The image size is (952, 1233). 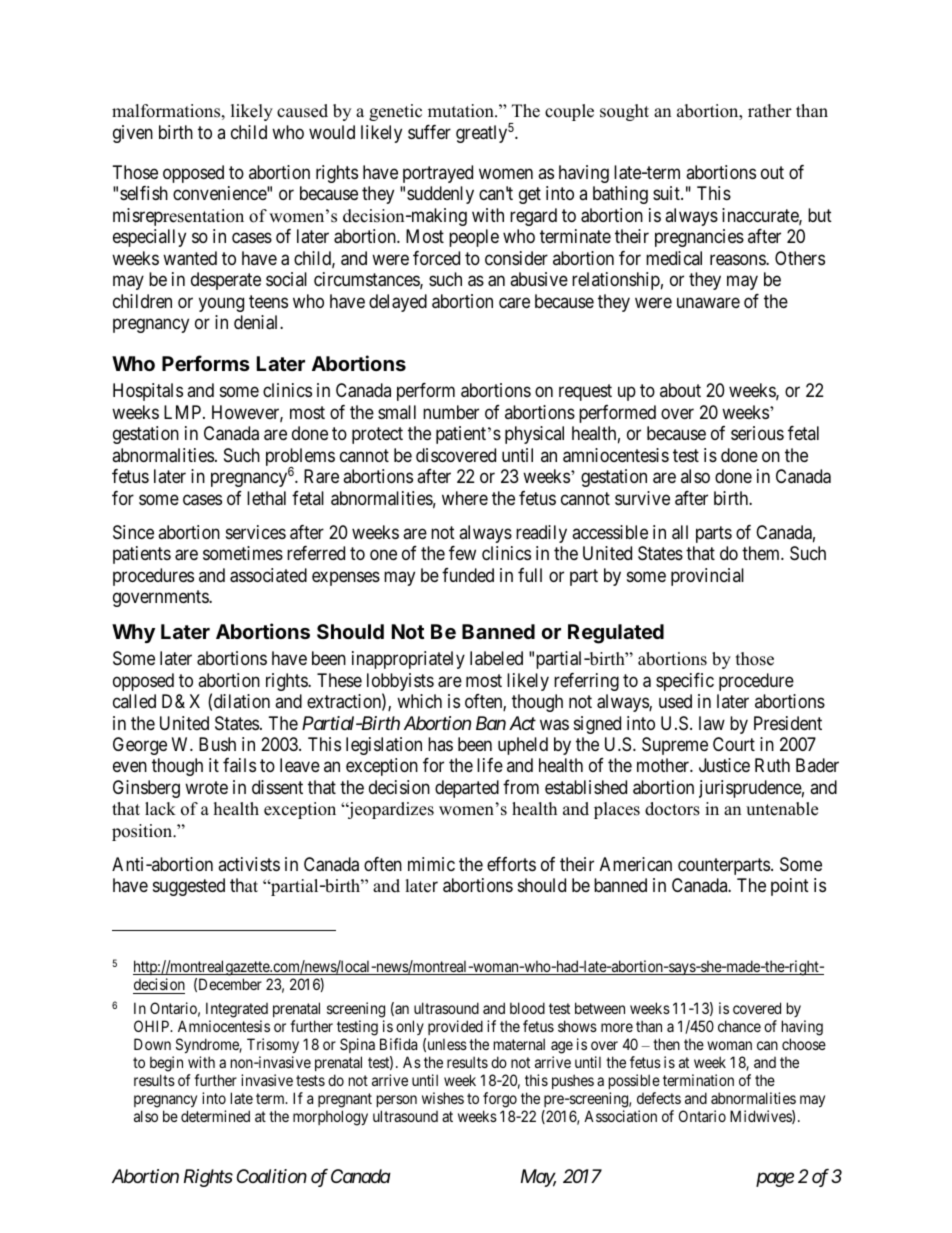 What do you see at coordinates (770, 111) in the screenshot?
I see `rather` at bounding box center [770, 111].
